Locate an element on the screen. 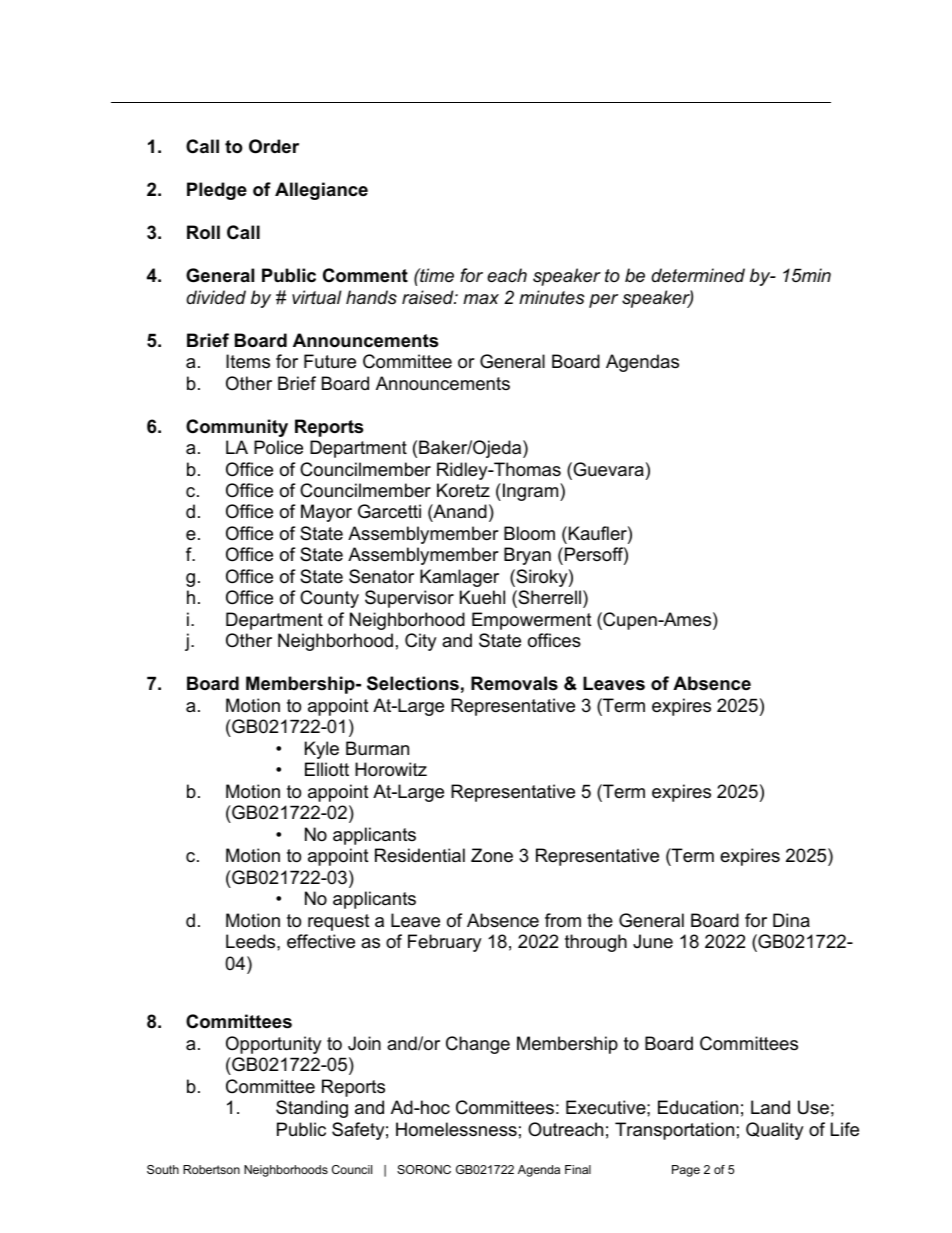  Dina is located at coordinates (791, 920).
